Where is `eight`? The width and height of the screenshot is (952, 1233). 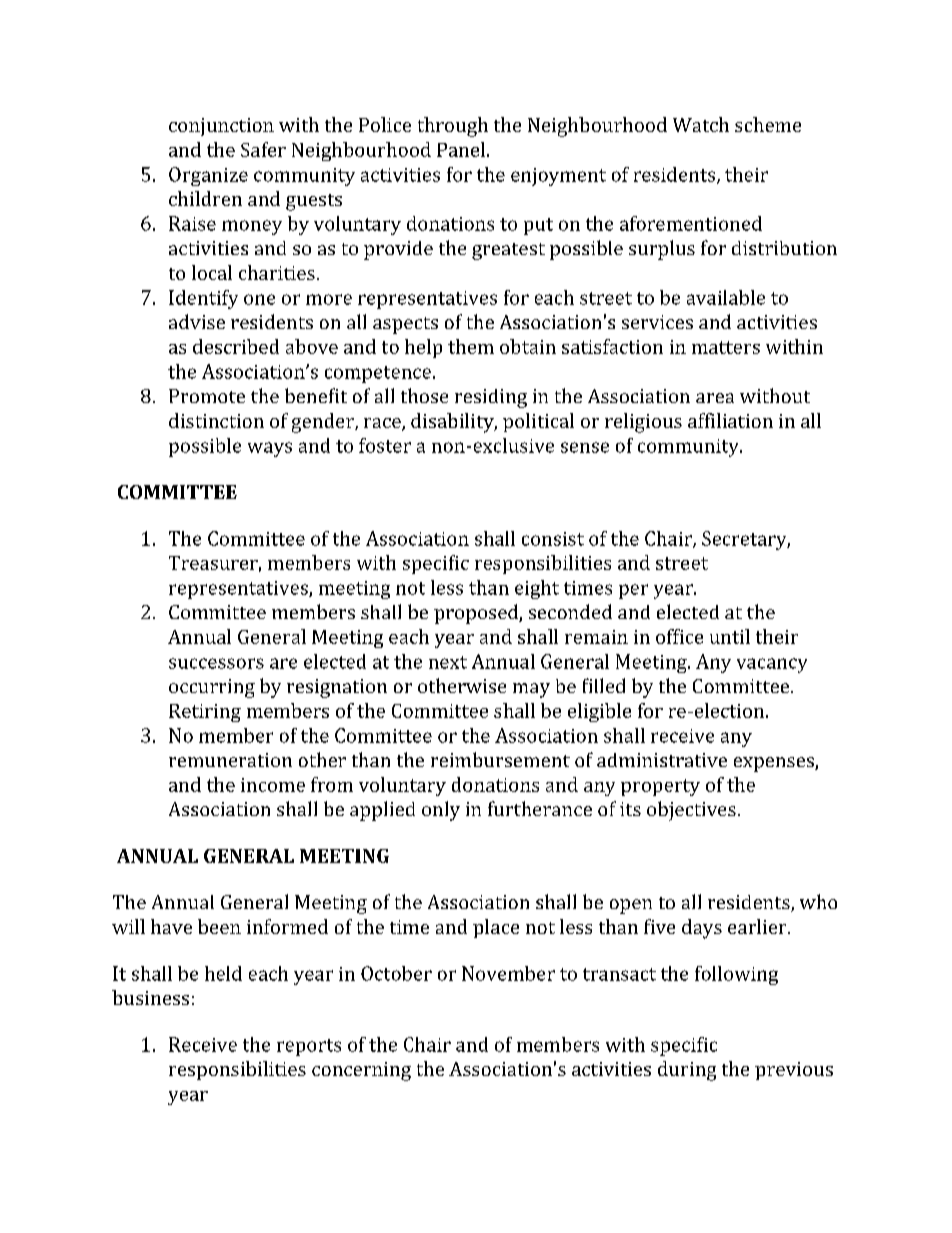
eight is located at coordinates (537, 589).
